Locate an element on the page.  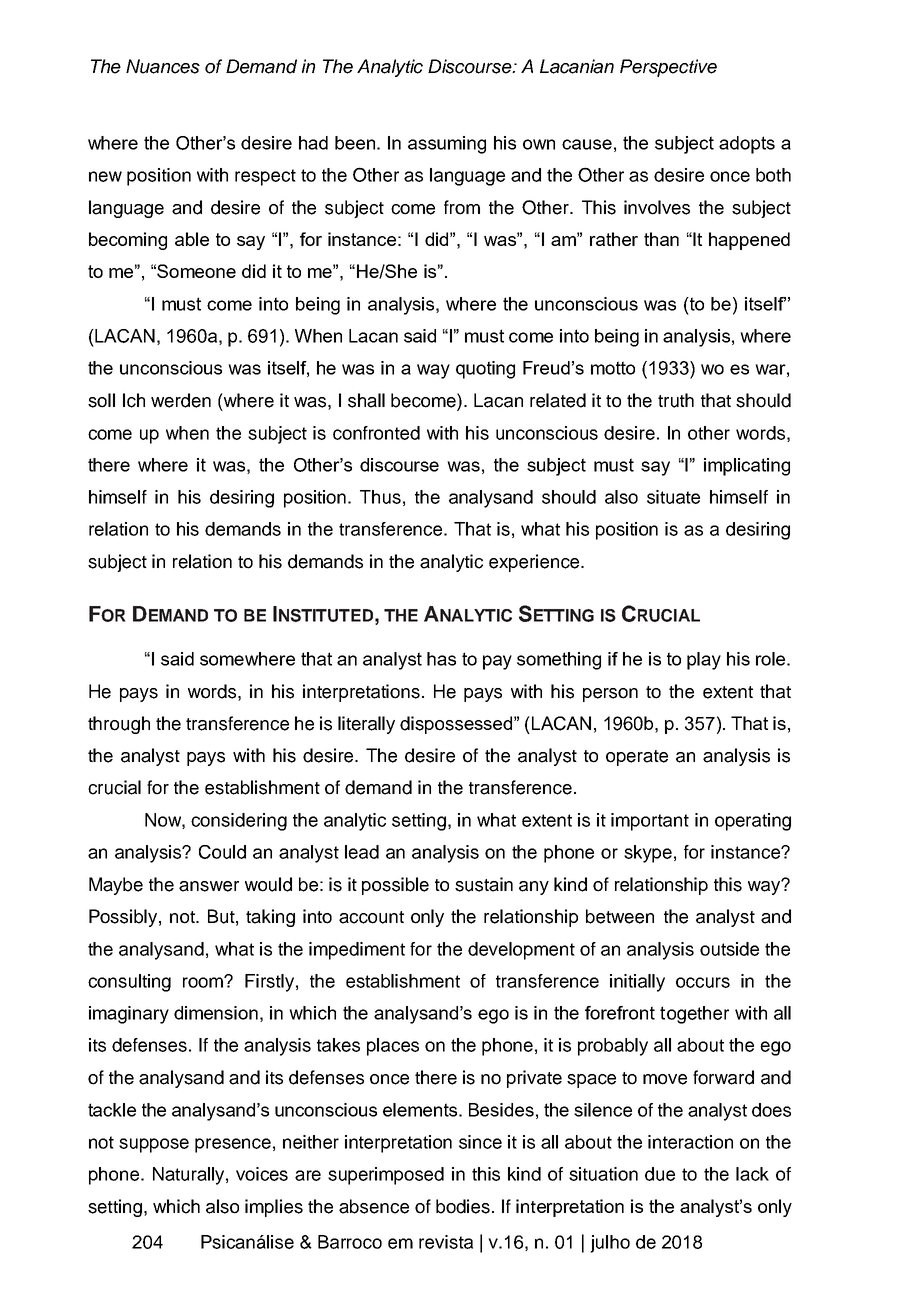
suppose is located at coordinates (154, 1145).
